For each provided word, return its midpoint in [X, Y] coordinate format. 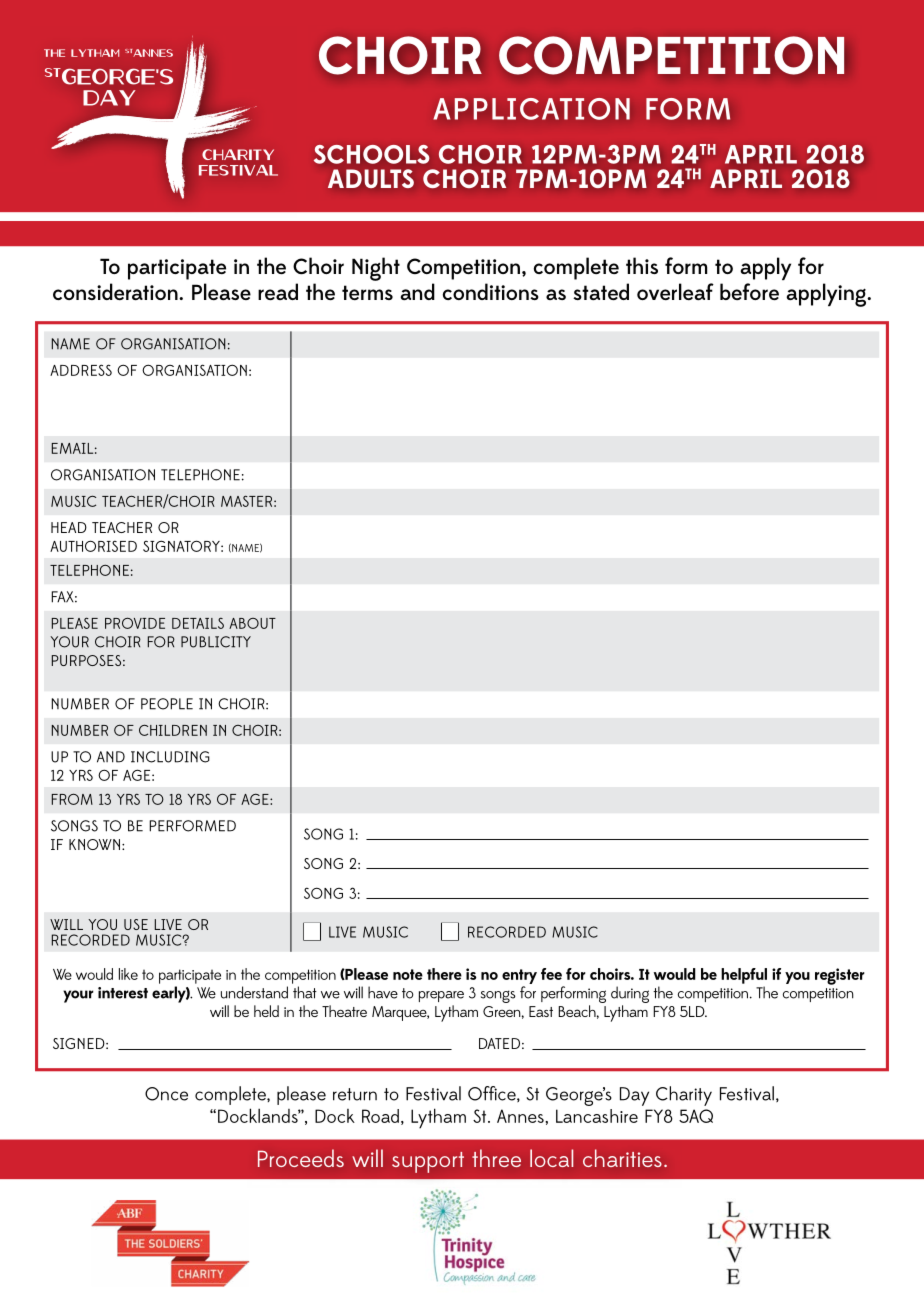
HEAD [69, 527]
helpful [744, 976]
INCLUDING [170, 757]
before [749, 291]
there [444, 974]
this [642, 265]
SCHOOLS [371, 154]
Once [166, 1094]
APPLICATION [531, 109]
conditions [491, 291]
